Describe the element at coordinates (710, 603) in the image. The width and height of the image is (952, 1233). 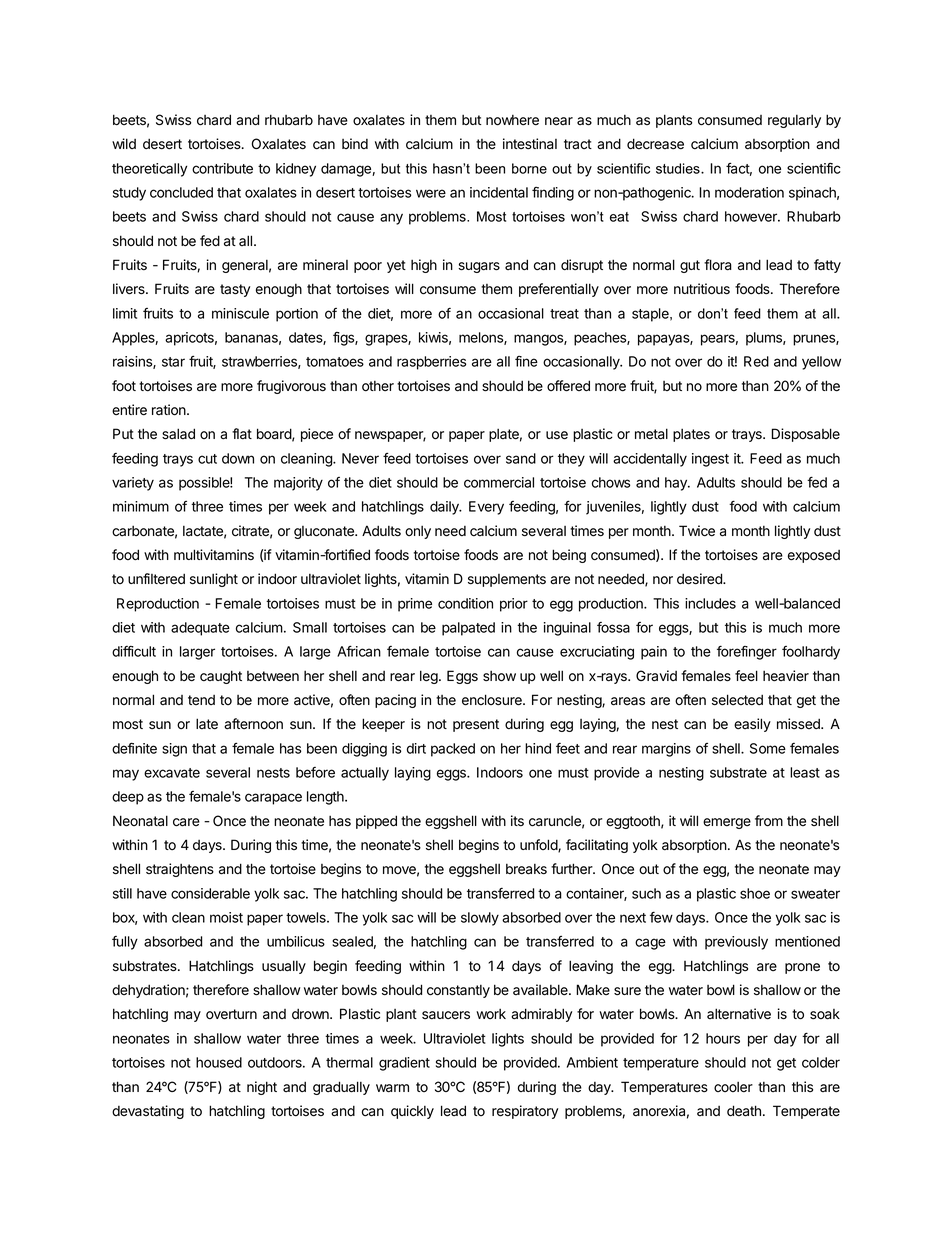
I see `includes` at that location.
